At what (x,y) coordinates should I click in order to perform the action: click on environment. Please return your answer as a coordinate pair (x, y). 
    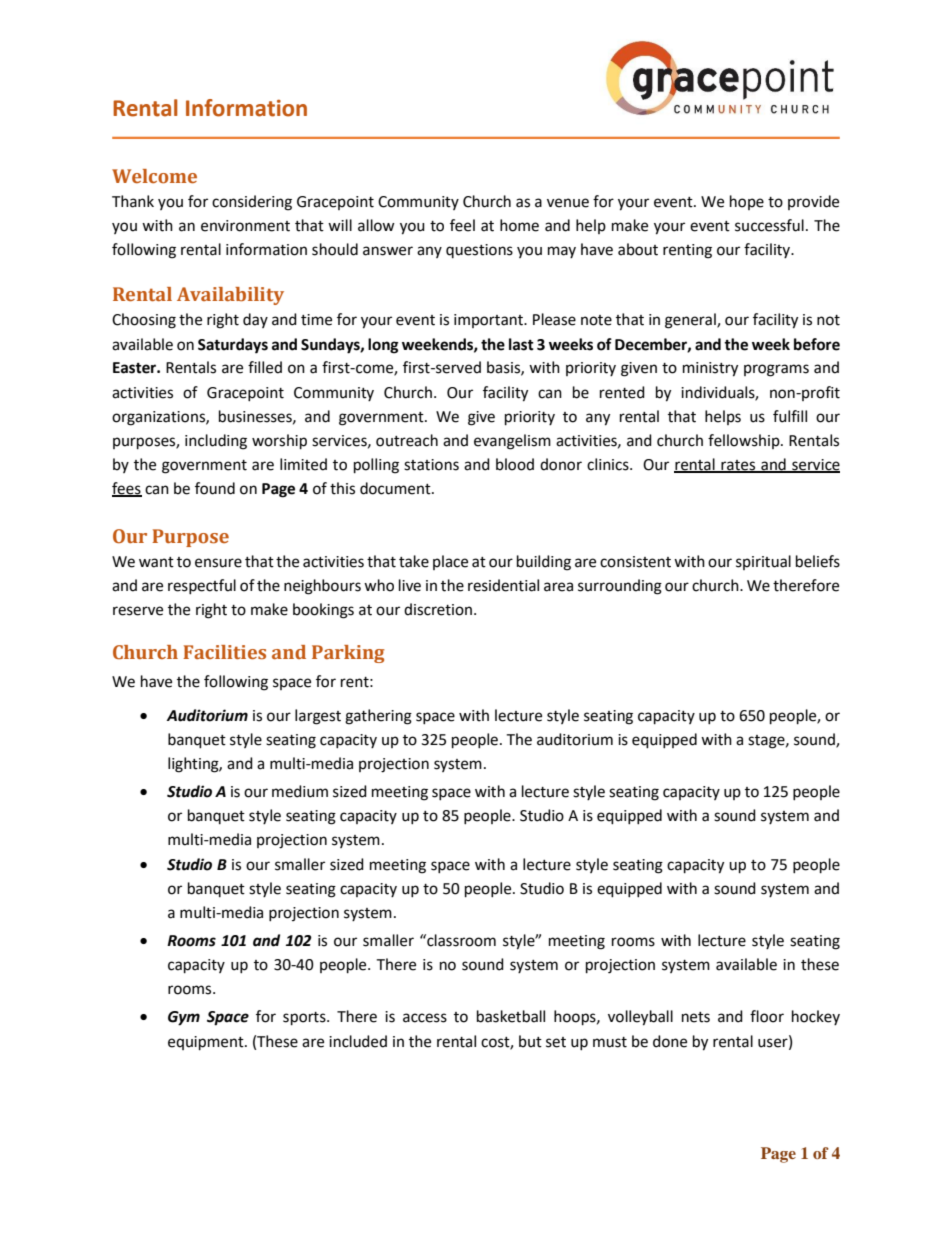
    Looking at the image, I should click on (245, 226).
